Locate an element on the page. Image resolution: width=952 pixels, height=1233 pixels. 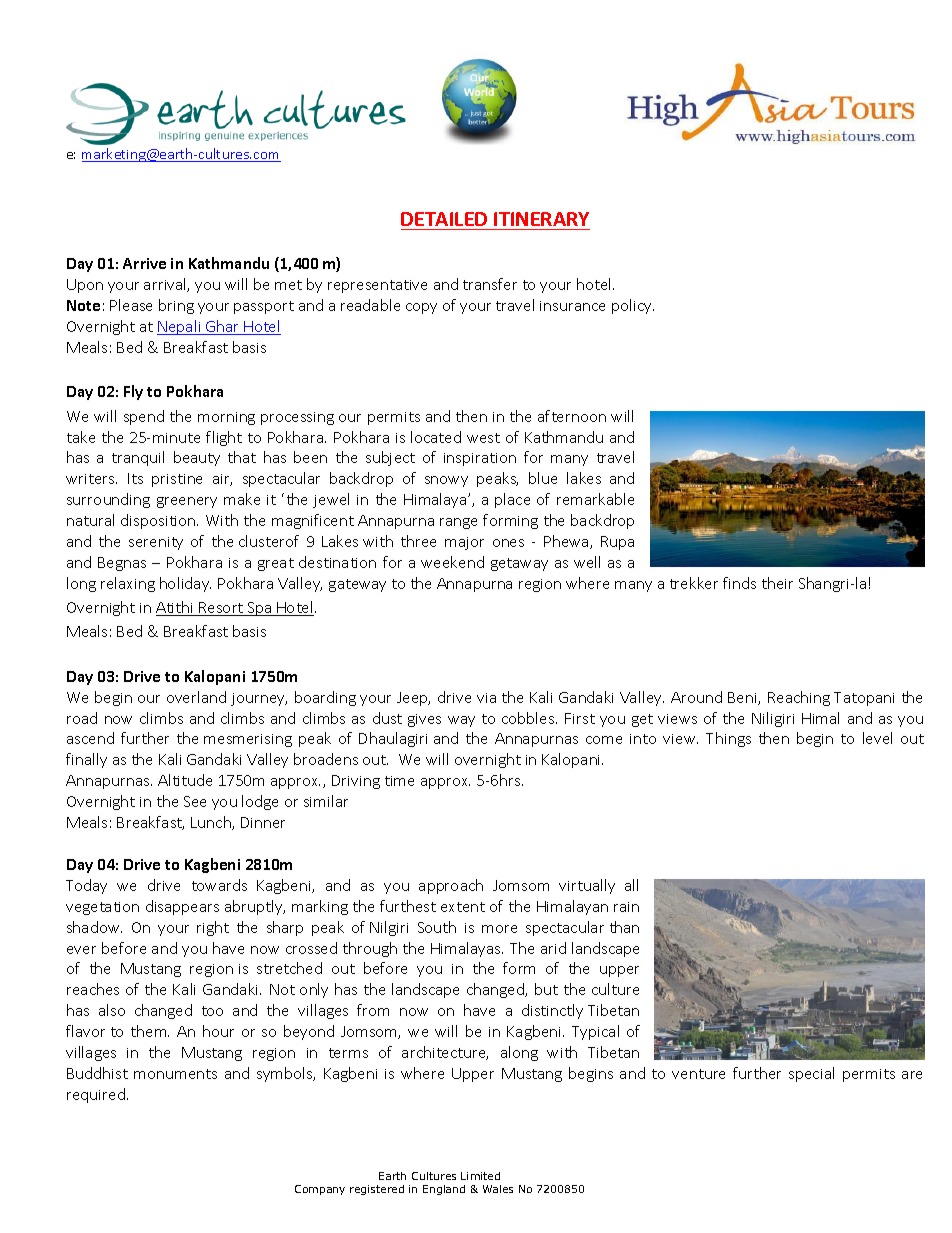
transfer is located at coordinates (490, 284).
